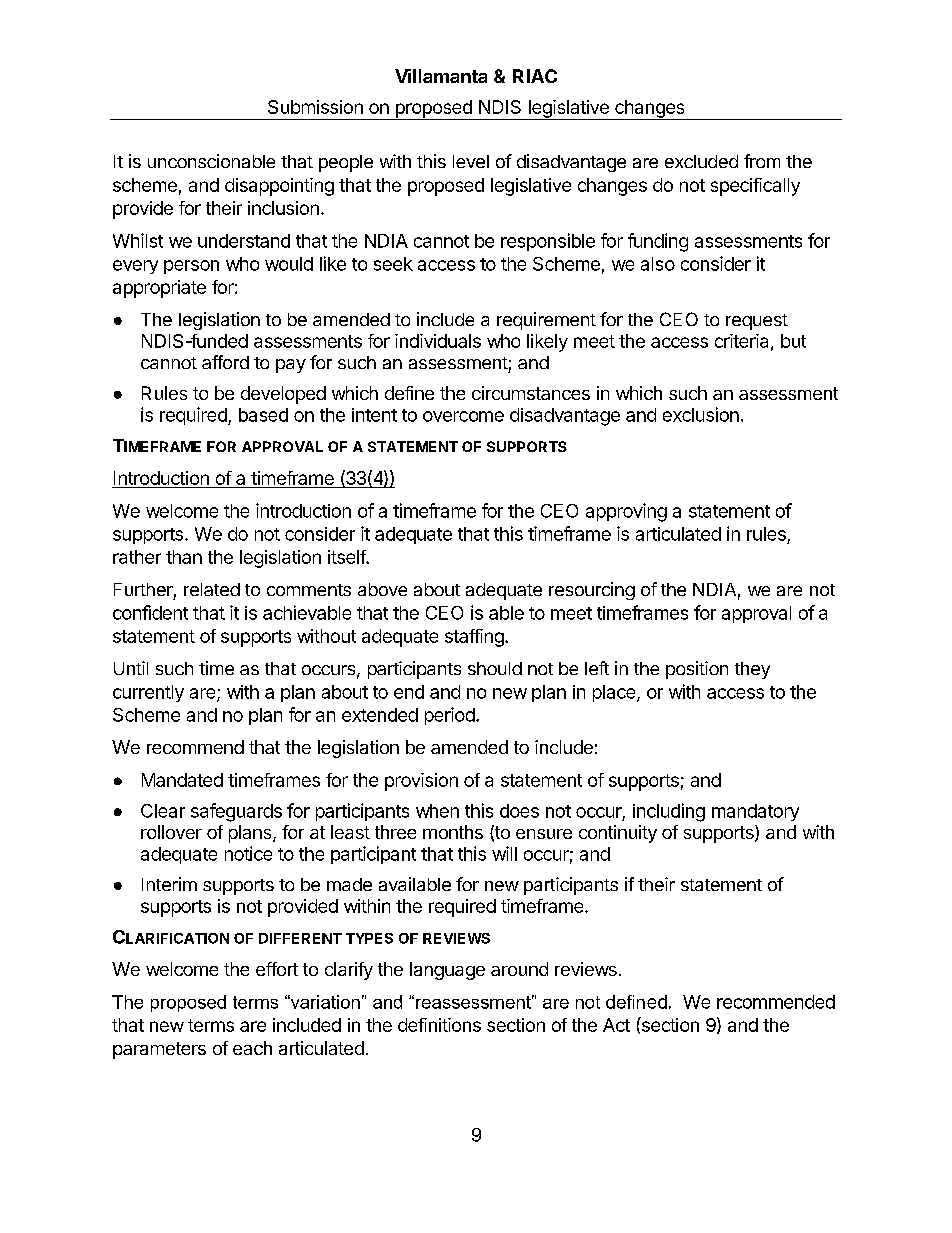 The height and width of the image is (1233, 952). I want to click on resourcing, so click(592, 591).
